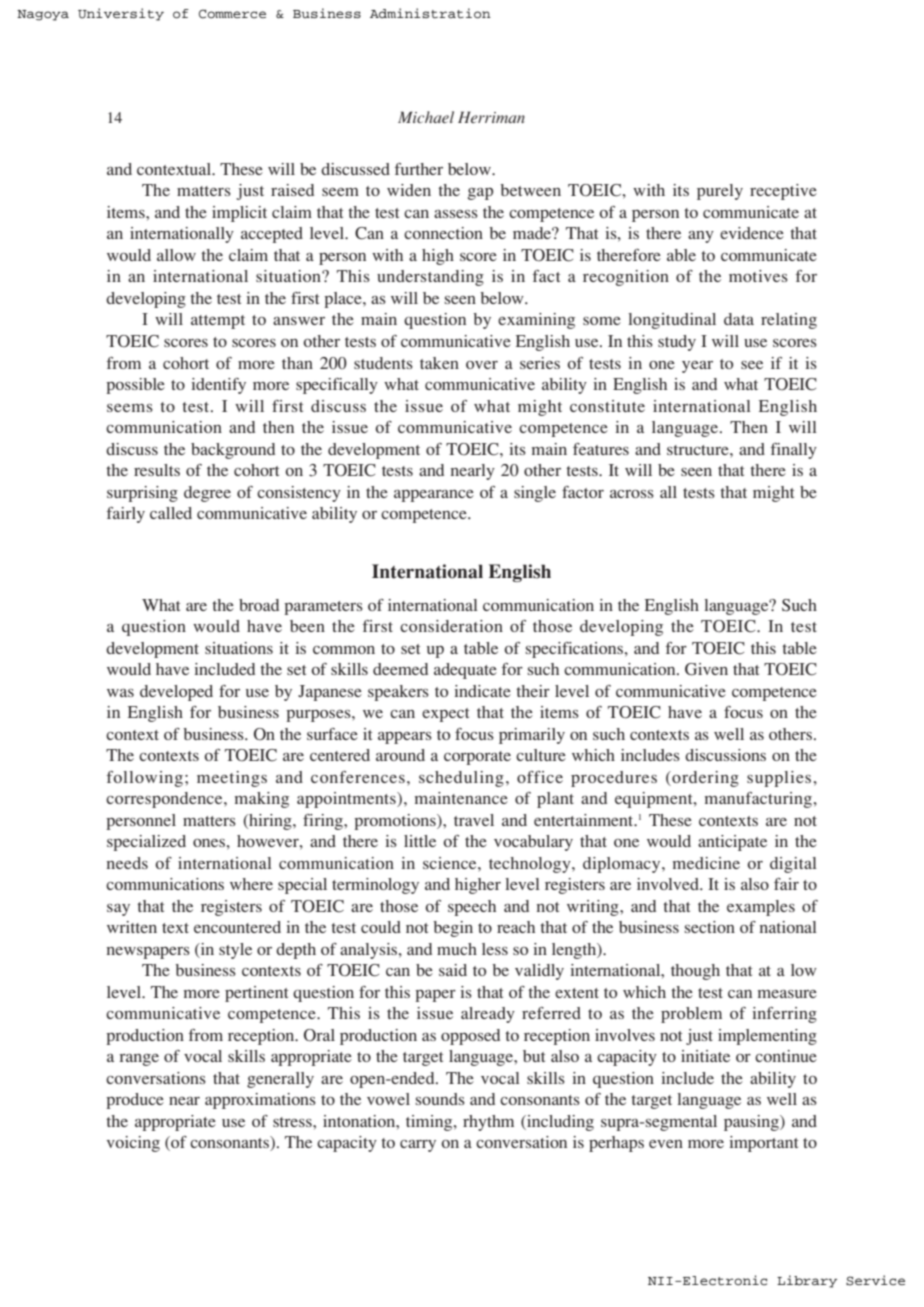 Image resolution: width=924 pixels, height=1307 pixels. What do you see at coordinates (439, 363) in the screenshot?
I see `taken` at bounding box center [439, 363].
